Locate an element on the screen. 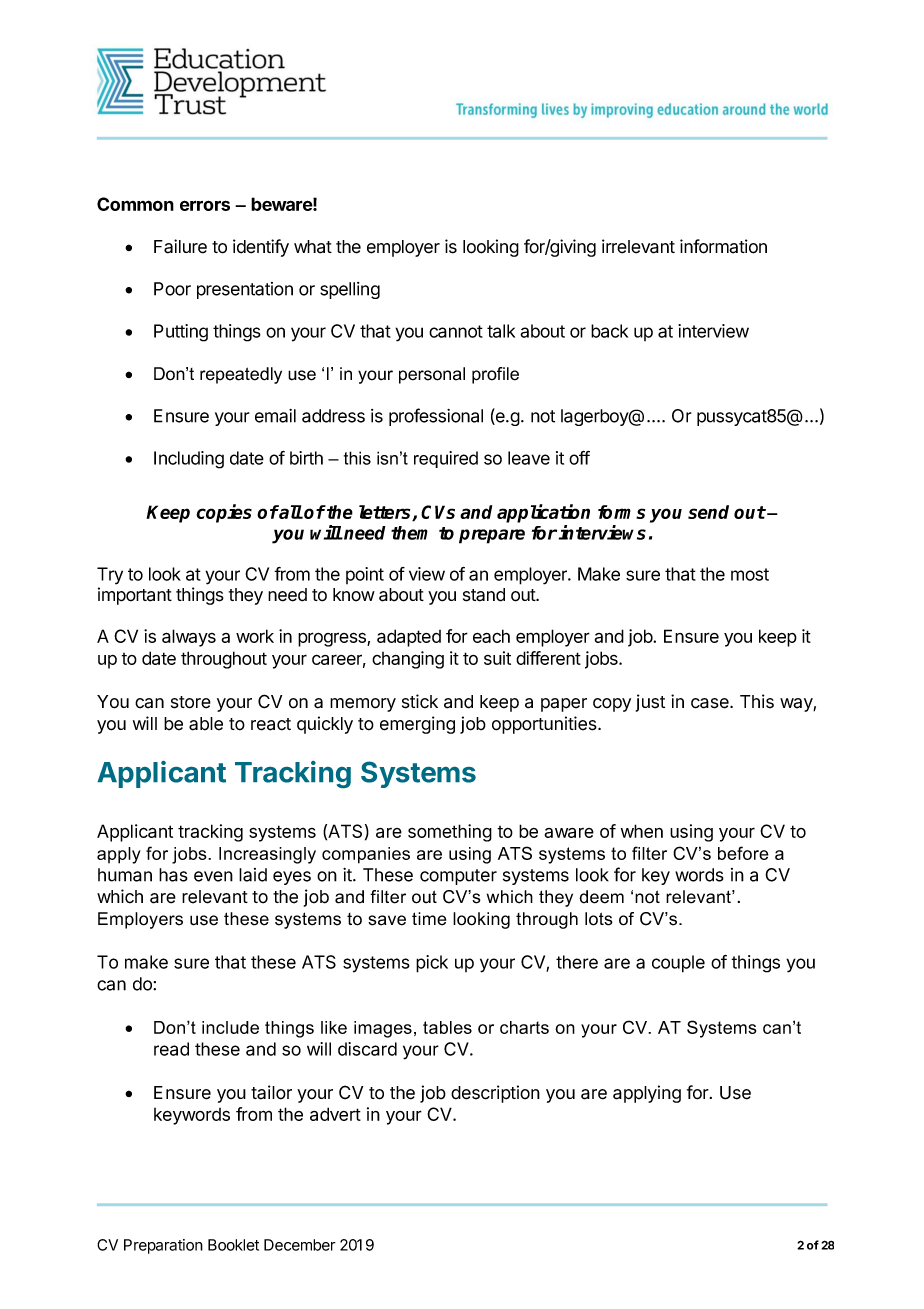 The height and width of the screenshot is (1309, 924). description is located at coordinates (495, 1094).
